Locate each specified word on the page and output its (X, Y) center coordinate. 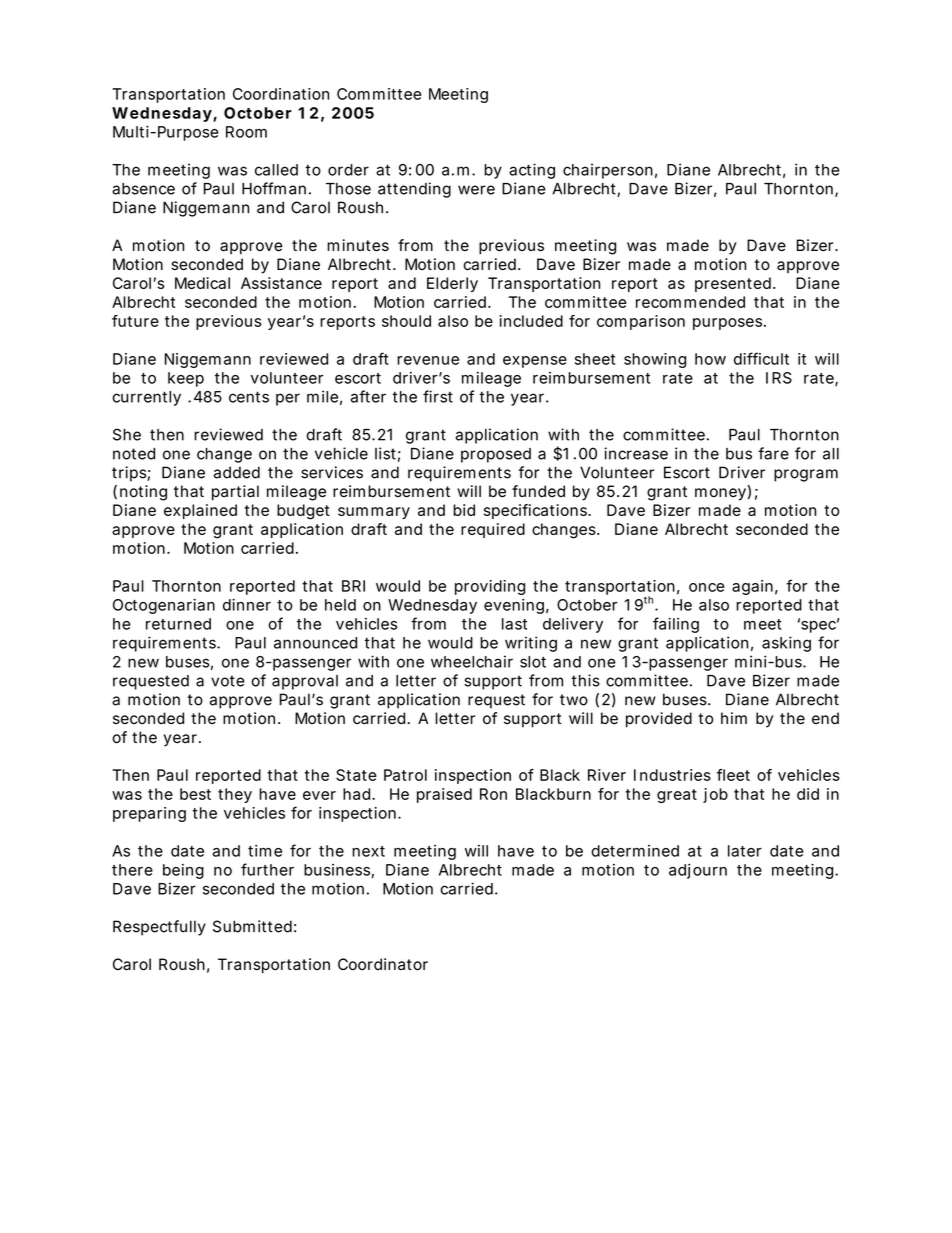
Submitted (252, 926)
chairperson (608, 171)
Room (246, 132)
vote (228, 681)
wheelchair (472, 661)
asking (786, 644)
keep (186, 379)
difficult (761, 358)
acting (532, 171)
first (438, 396)
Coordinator (383, 964)
